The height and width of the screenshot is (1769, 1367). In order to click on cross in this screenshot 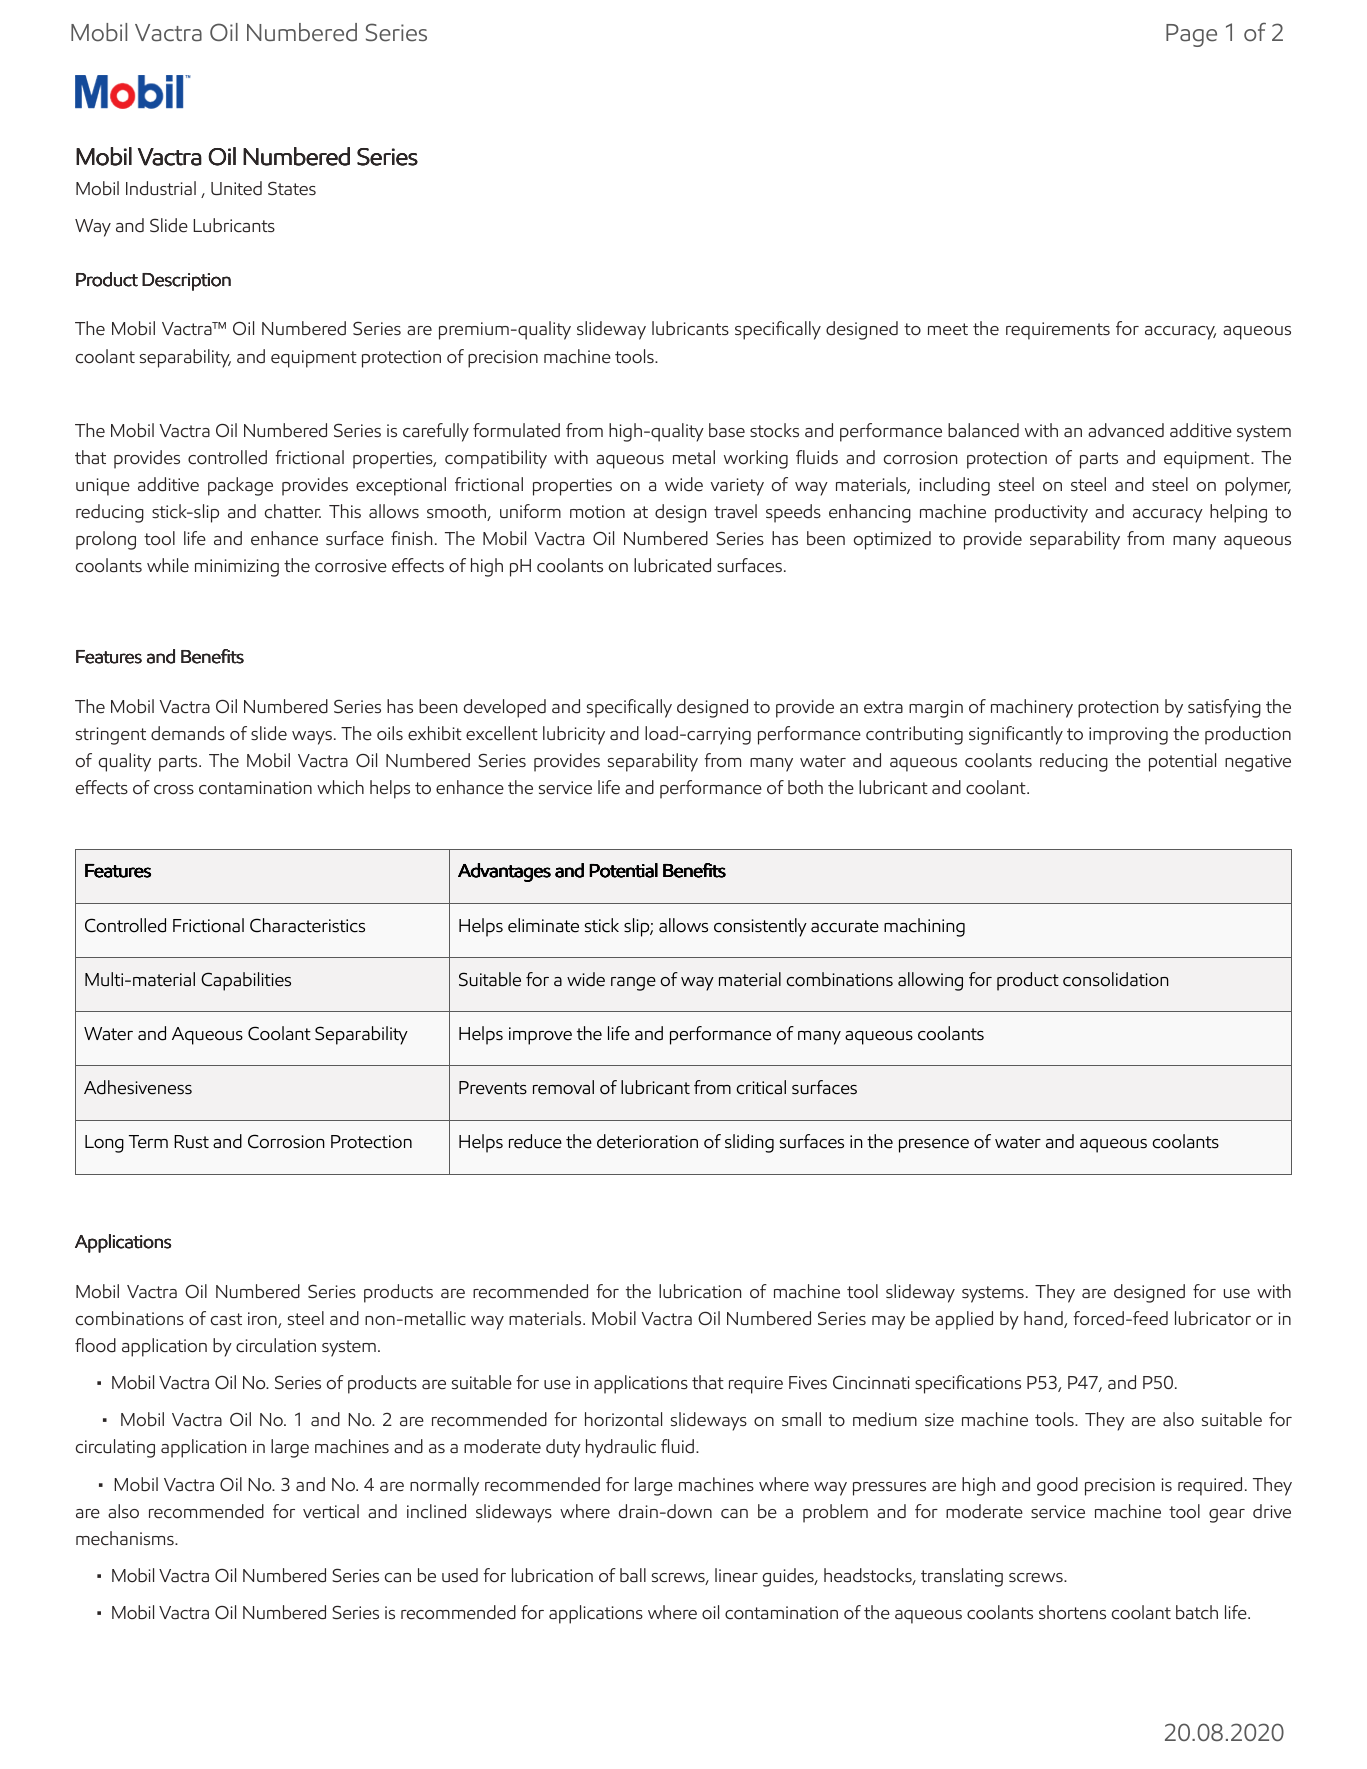, I will do `click(174, 790)`.
